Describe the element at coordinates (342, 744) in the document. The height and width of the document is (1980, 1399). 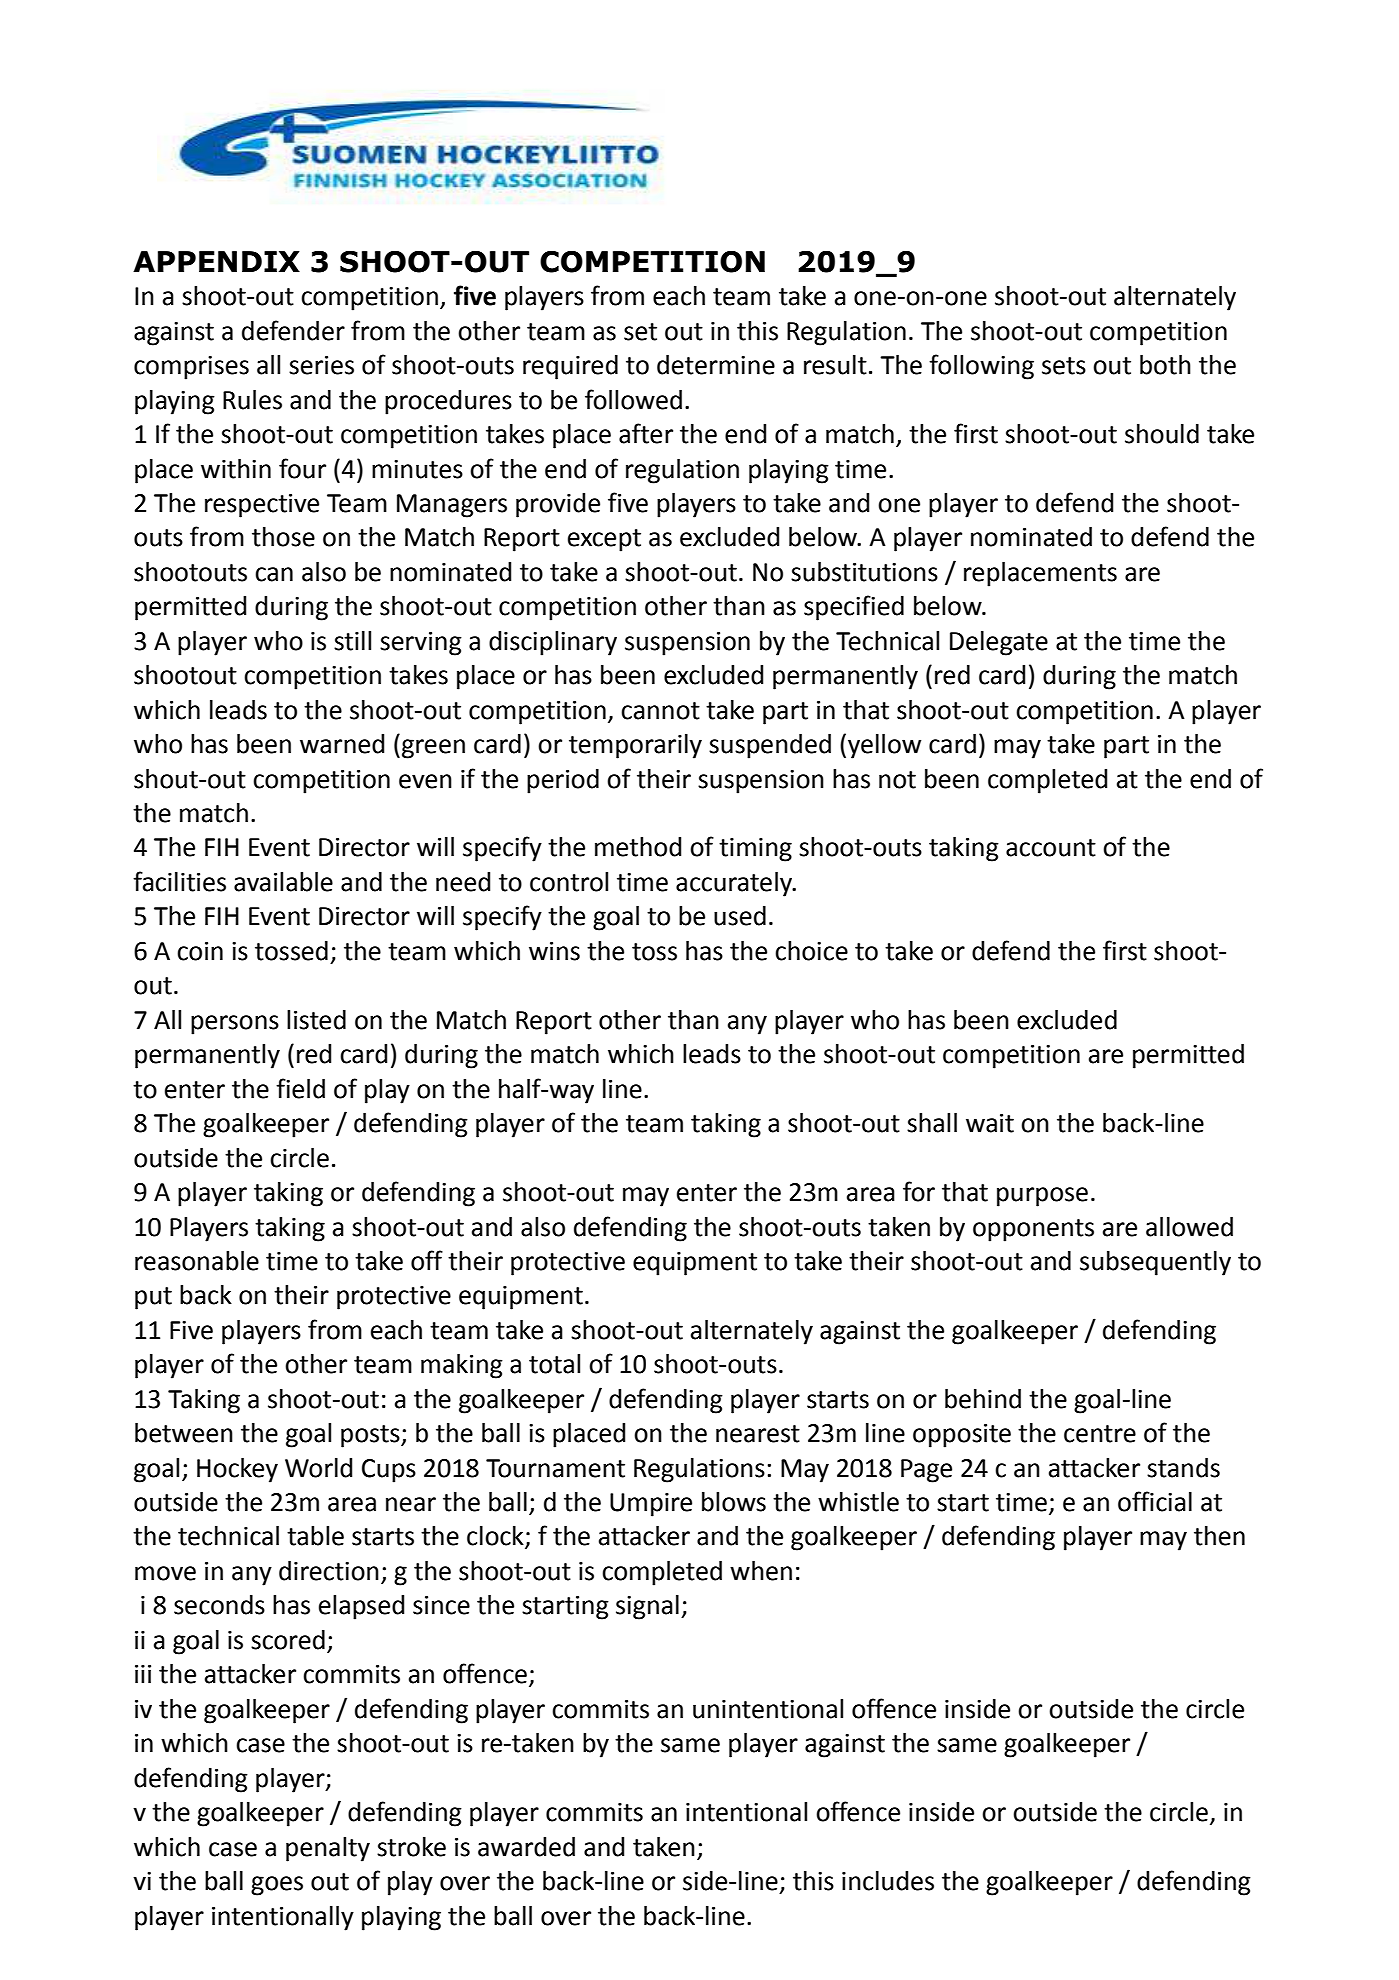
I see `warned` at that location.
